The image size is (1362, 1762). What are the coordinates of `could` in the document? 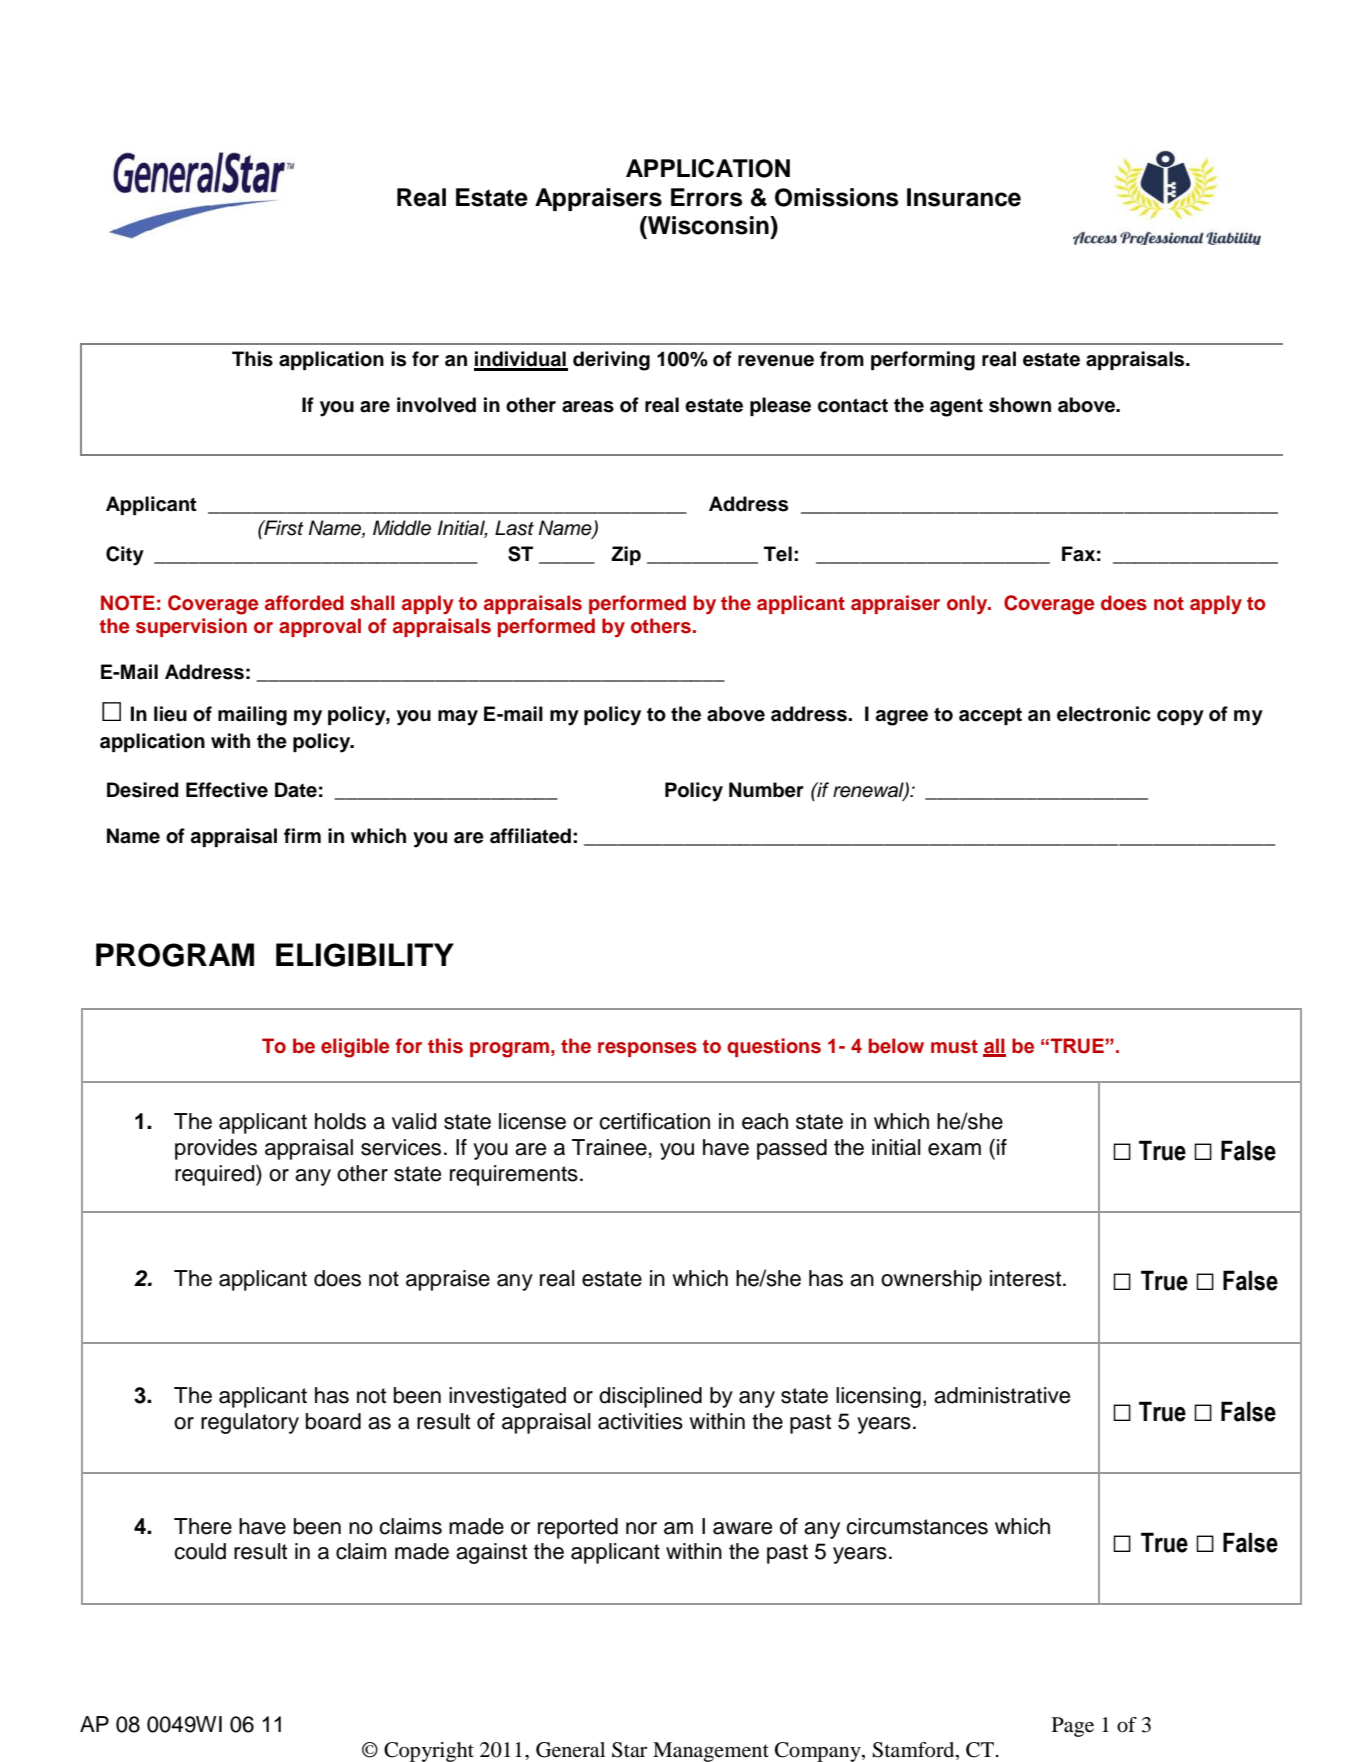 It's located at (200, 1551).
